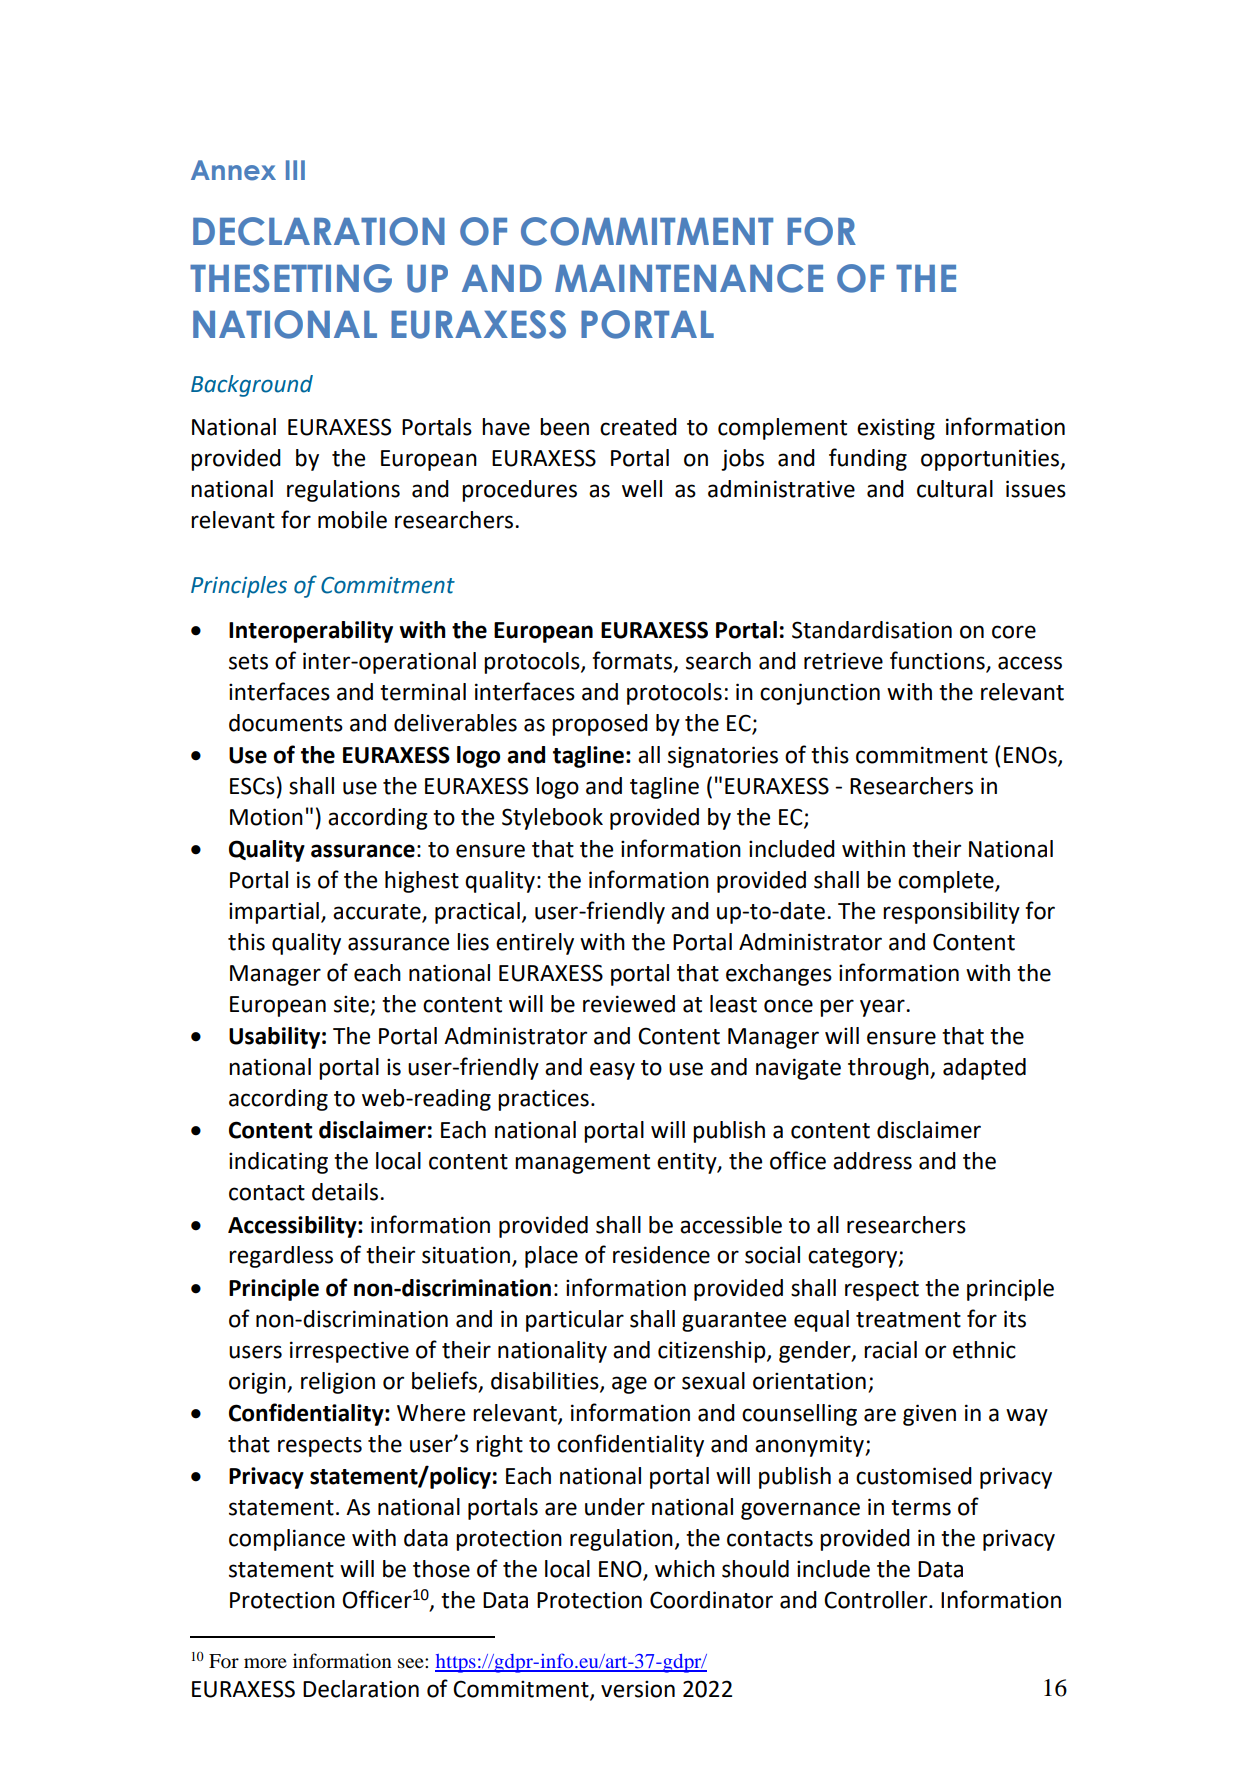 Image resolution: width=1257 pixels, height=1778 pixels. Describe the element at coordinates (938, 661) in the screenshot. I see `functions` at that location.
